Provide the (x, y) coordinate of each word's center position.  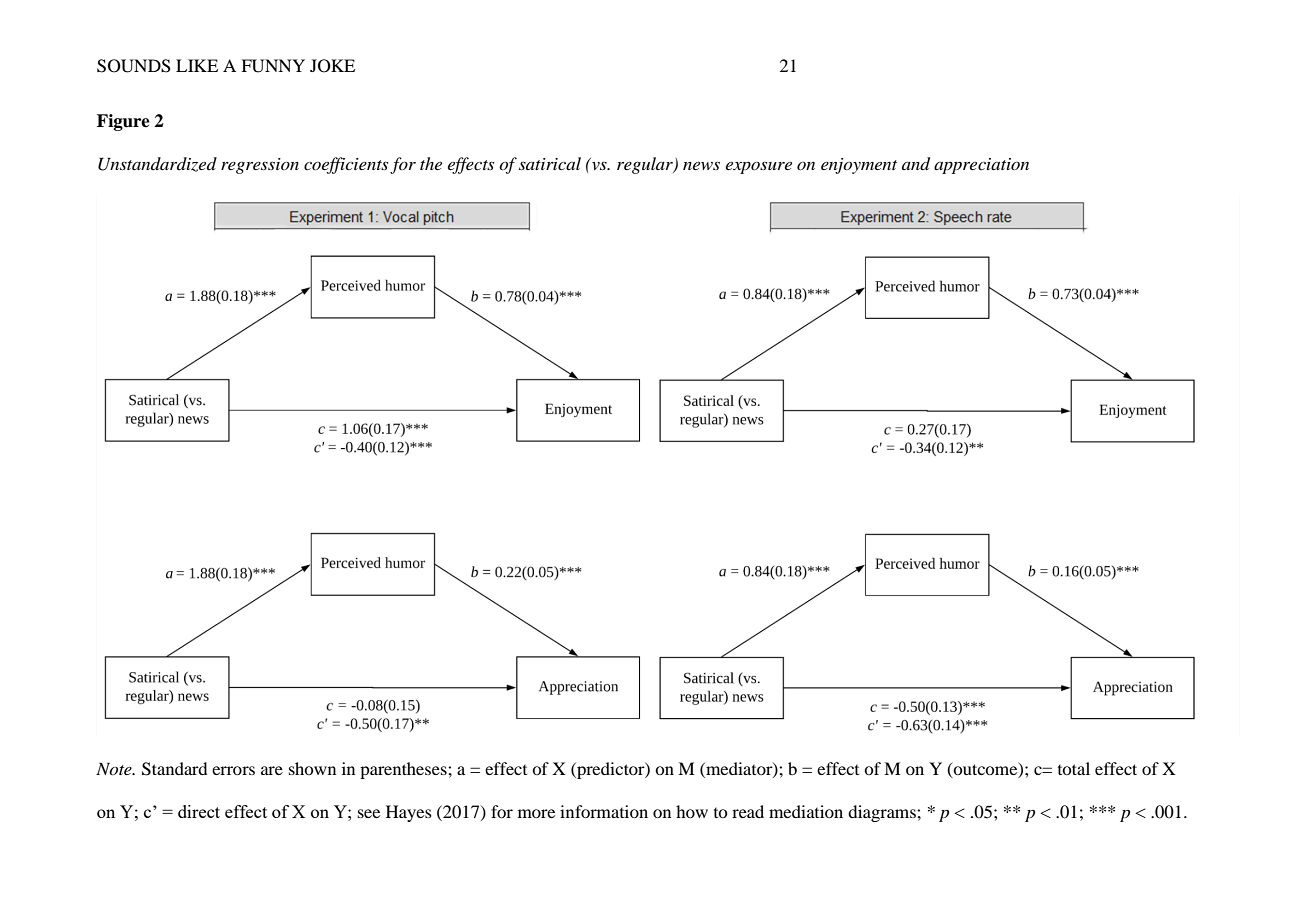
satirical (550, 163)
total (1074, 768)
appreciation (981, 166)
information (604, 811)
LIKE (197, 65)
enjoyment (859, 166)
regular (646, 165)
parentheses (404, 770)
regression (260, 166)
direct (199, 811)
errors (233, 770)
